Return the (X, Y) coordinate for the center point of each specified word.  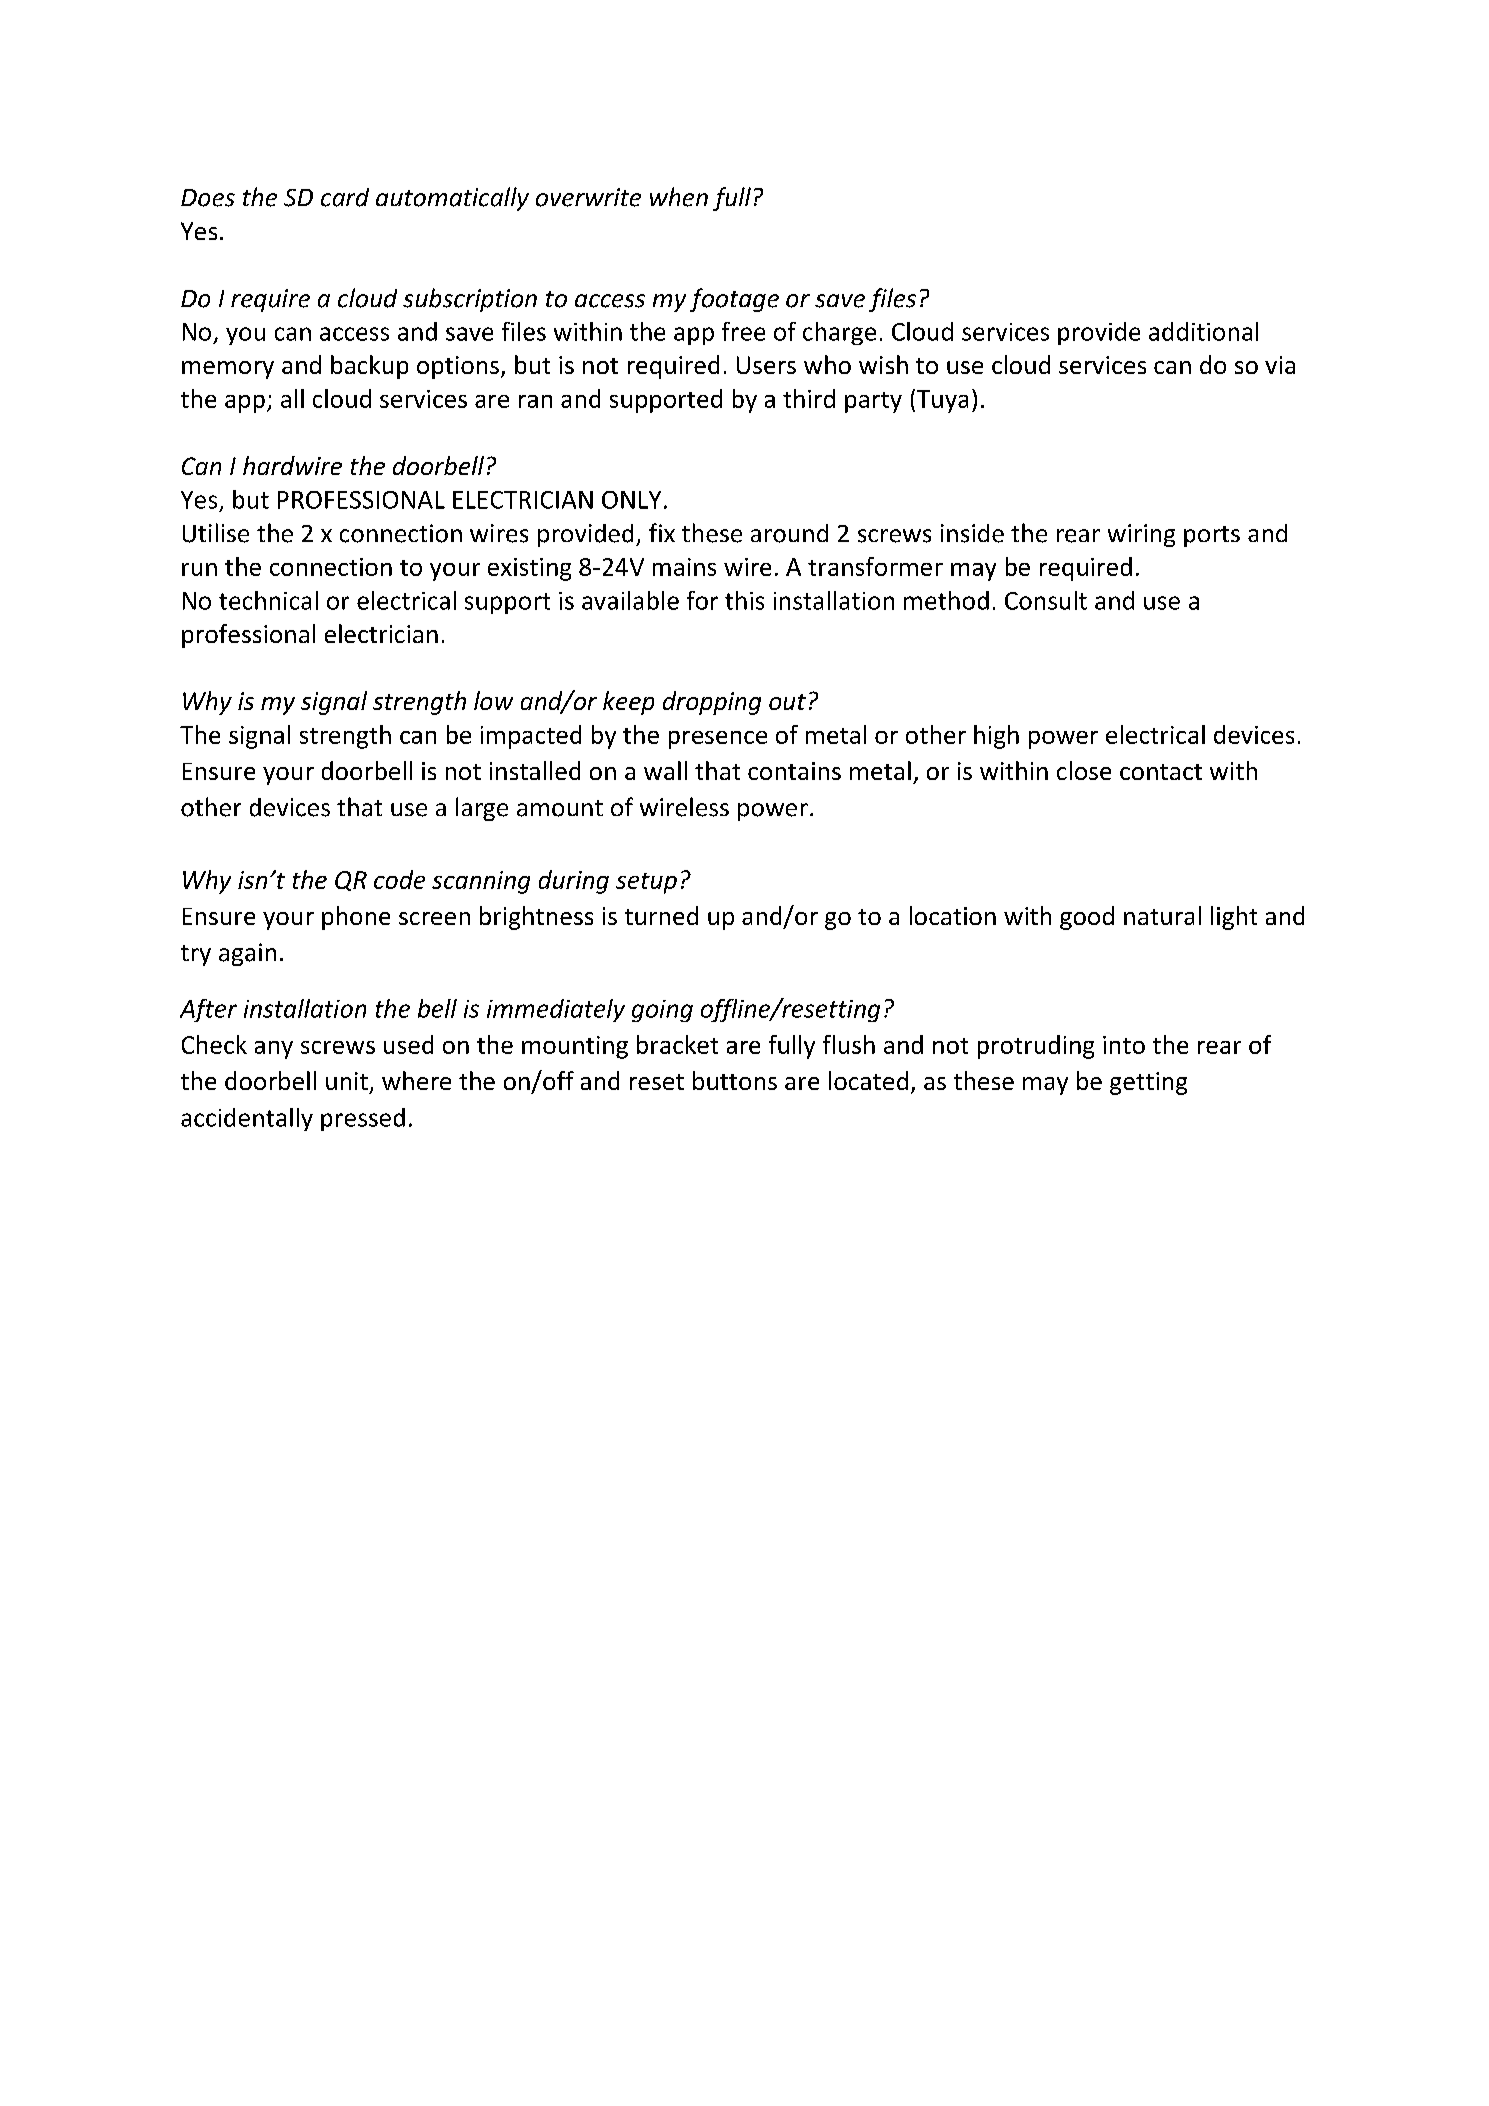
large (482, 809)
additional (1203, 331)
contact (1161, 772)
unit (347, 1081)
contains (794, 771)
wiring (1141, 535)
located (868, 1080)
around (789, 533)
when (679, 197)
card (345, 197)
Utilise (216, 533)
